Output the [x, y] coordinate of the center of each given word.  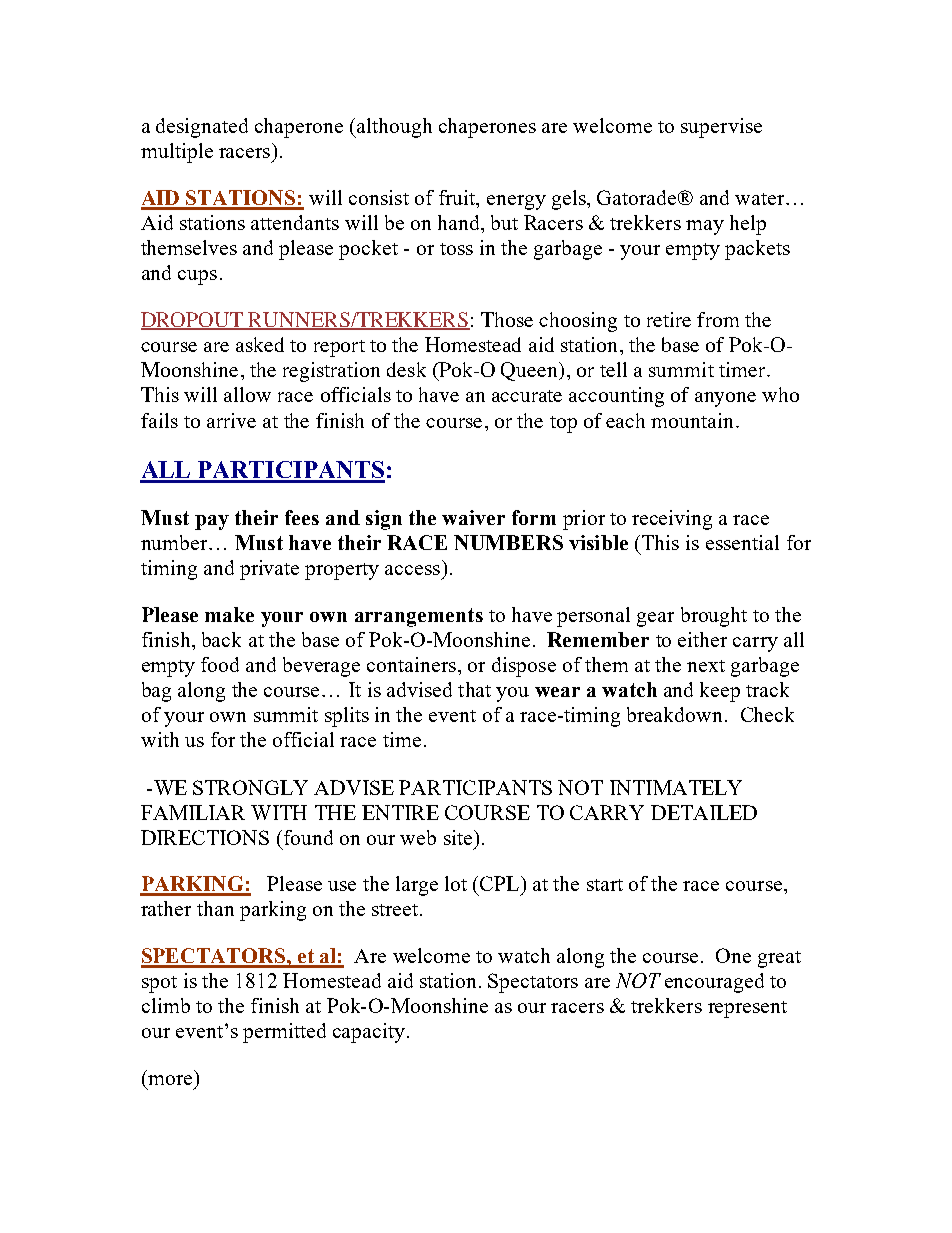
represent [747, 1009]
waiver [473, 517]
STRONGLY [250, 787]
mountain [692, 420]
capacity [369, 1033]
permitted [284, 1033]
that [474, 689]
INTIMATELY [676, 787]
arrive [231, 420]
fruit [458, 199]
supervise [721, 128]
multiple [177, 153]
